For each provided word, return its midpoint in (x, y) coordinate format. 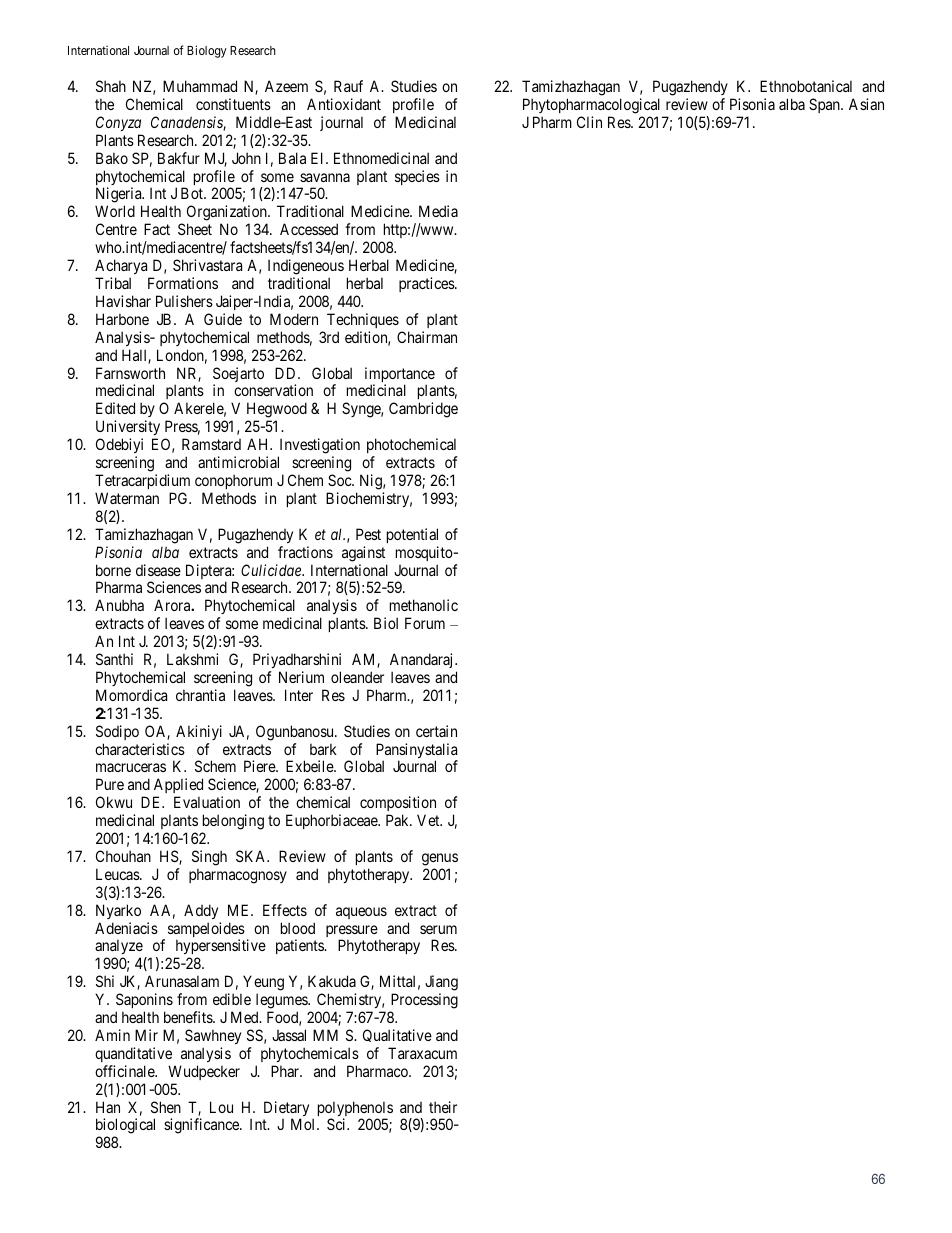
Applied (178, 787)
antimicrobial (238, 462)
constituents (233, 104)
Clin (589, 122)
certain (436, 731)
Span (825, 105)
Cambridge (423, 410)
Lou (221, 1107)
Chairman (427, 337)
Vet (429, 820)
